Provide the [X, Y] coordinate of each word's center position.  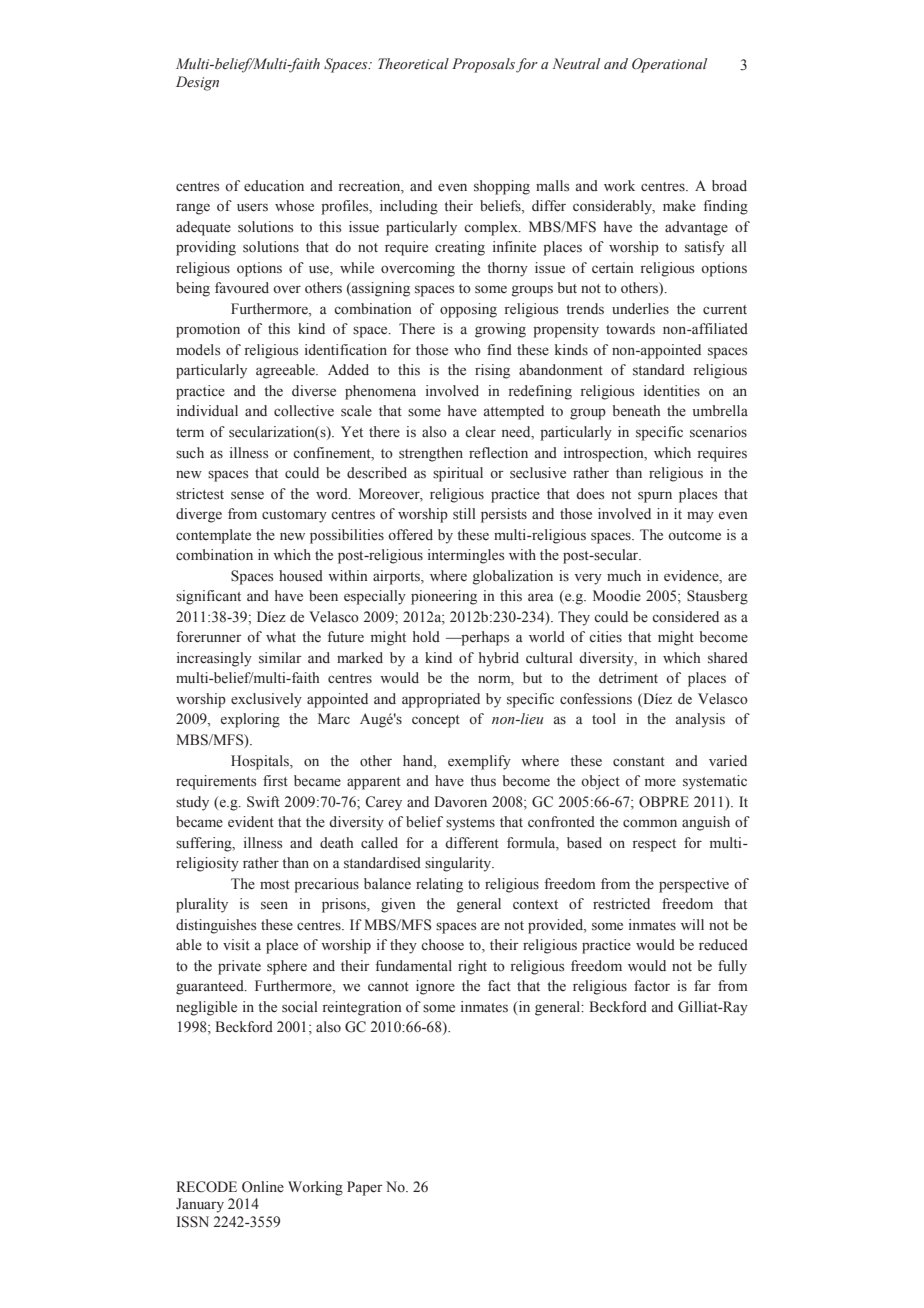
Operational [669, 65]
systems [470, 824]
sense [247, 495]
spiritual [458, 474]
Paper [365, 1188]
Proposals [483, 65]
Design [197, 83]
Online [263, 1187]
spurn [655, 497]
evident [251, 821]
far [702, 985]
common [650, 823]
